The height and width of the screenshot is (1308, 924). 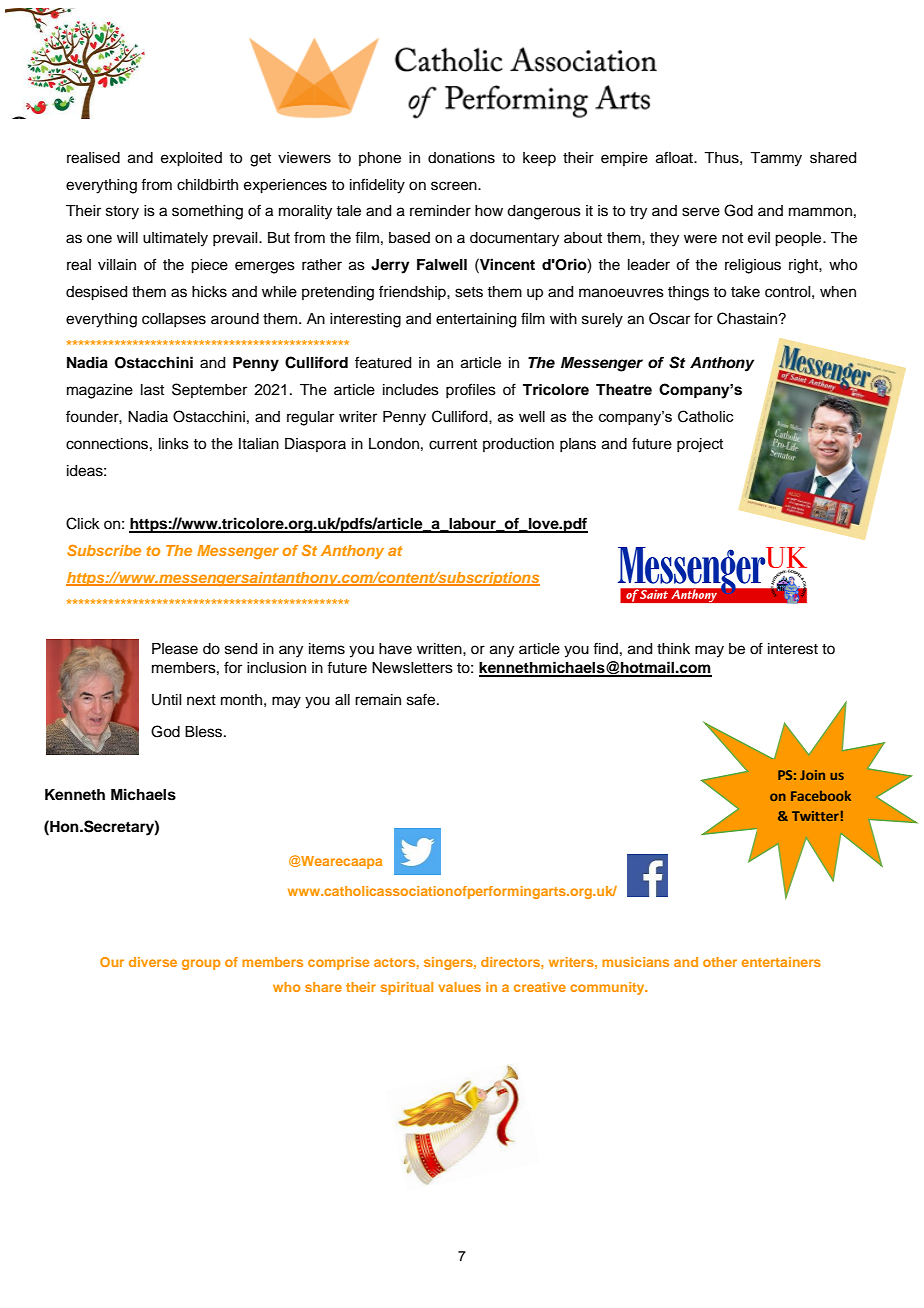 What do you see at coordinates (459, 987) in the screenshot?
I see `values` at bounding box center [459, 987].
